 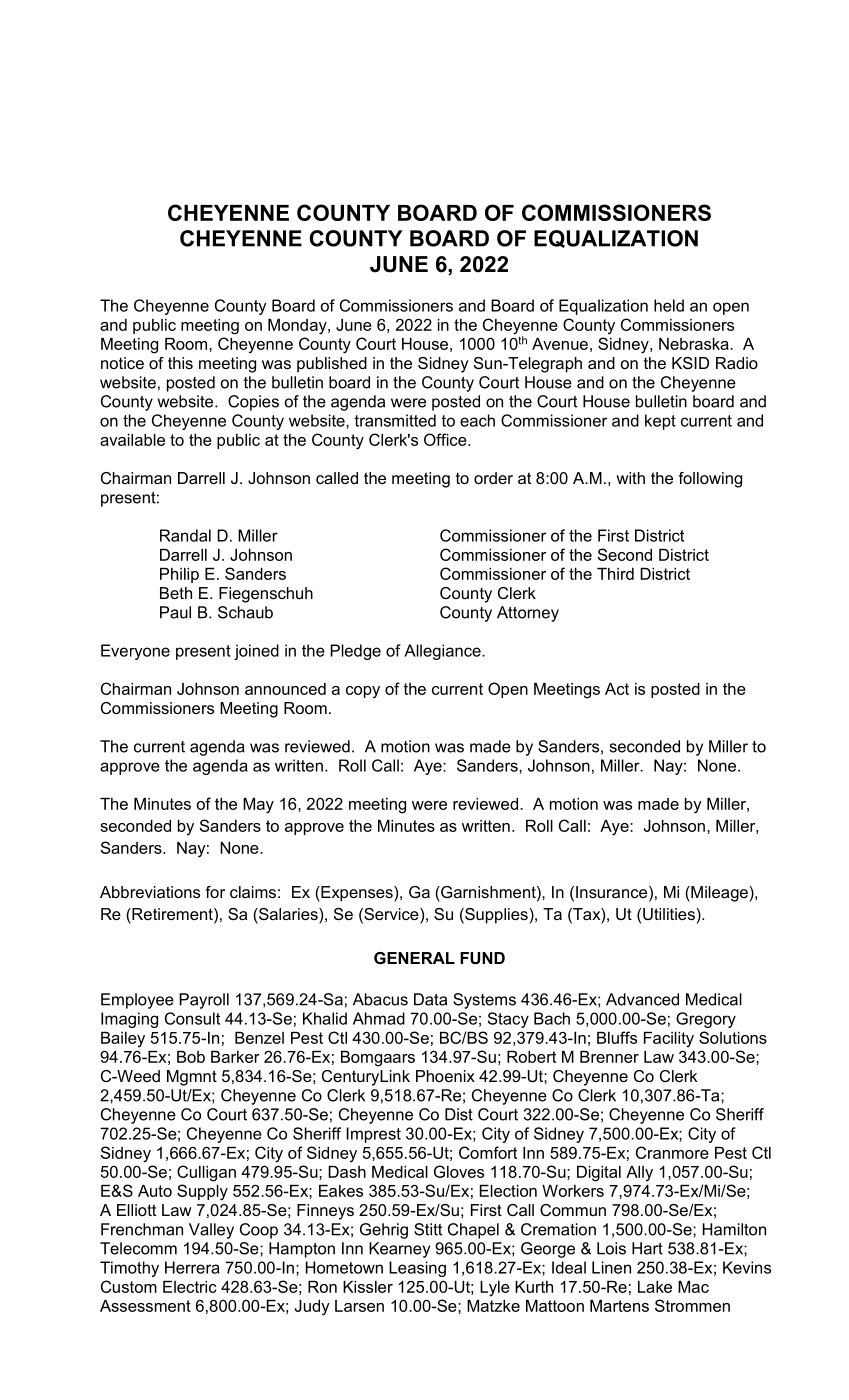 I want to click on this, so click(x=180, y=363).
